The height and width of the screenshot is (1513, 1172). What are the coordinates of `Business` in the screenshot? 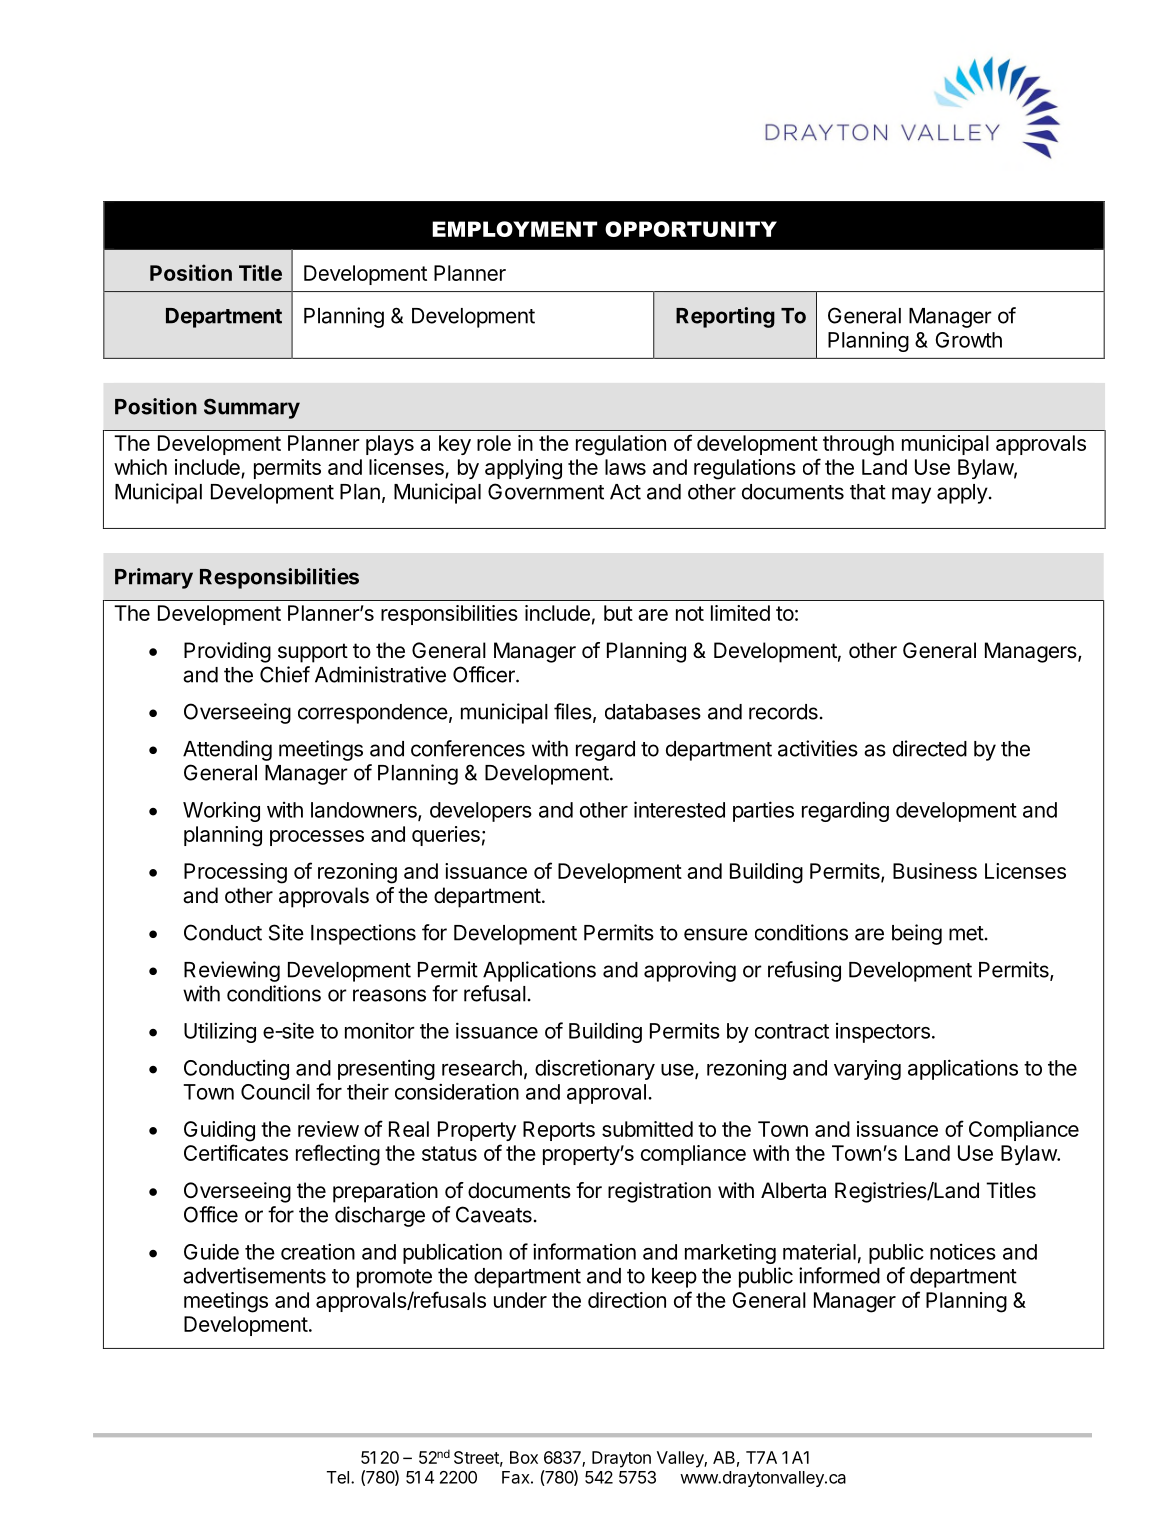 It's located at (935, 871).
